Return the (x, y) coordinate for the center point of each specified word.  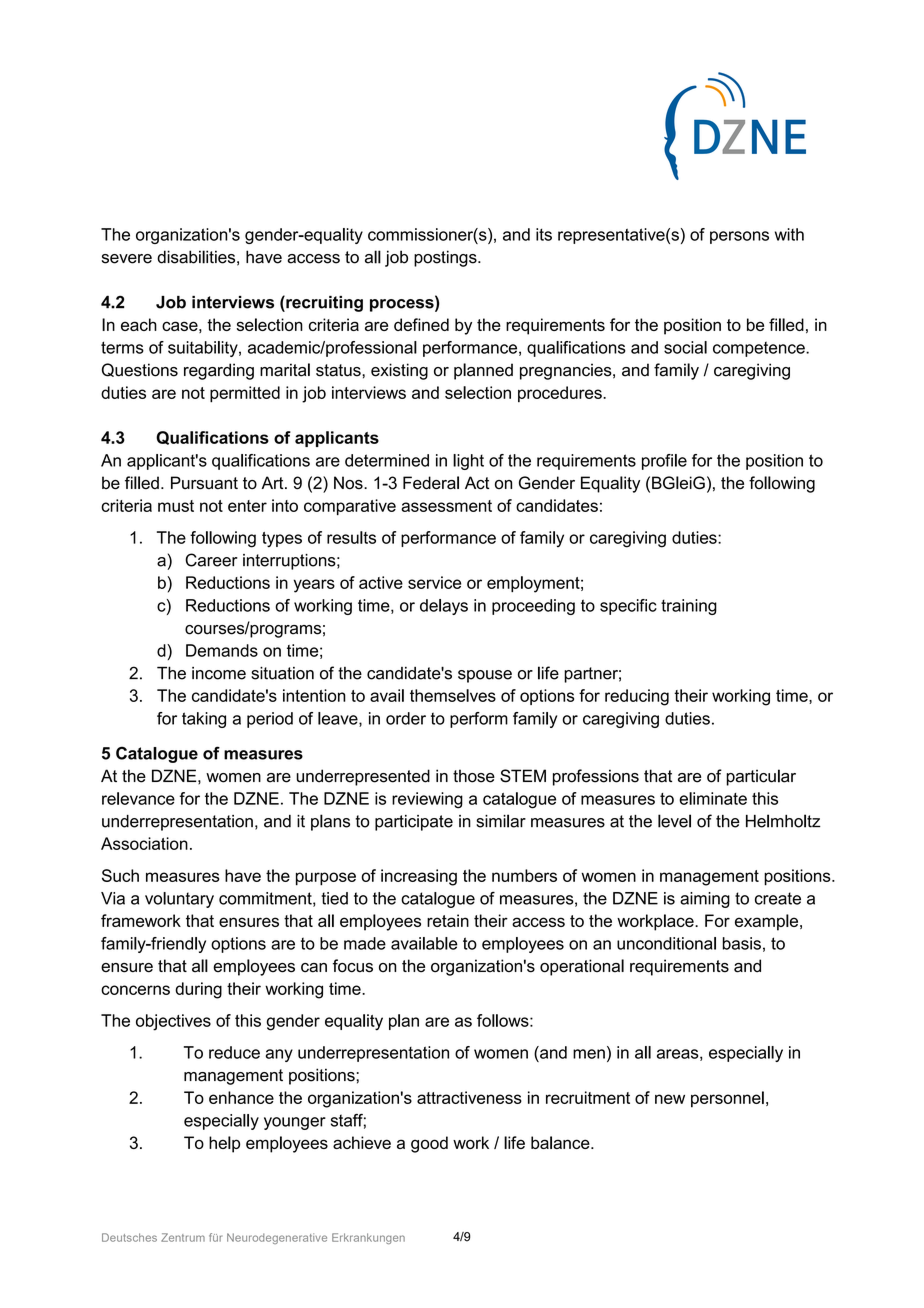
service (434, 582)
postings (446, 258)
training (689, 607)
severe (127, 259)
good (429, 1144)
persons (739, 237)
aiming (705, 900)
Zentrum (183, 1237)
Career (211, 560)
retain (448, 920)
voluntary (179, 900)
